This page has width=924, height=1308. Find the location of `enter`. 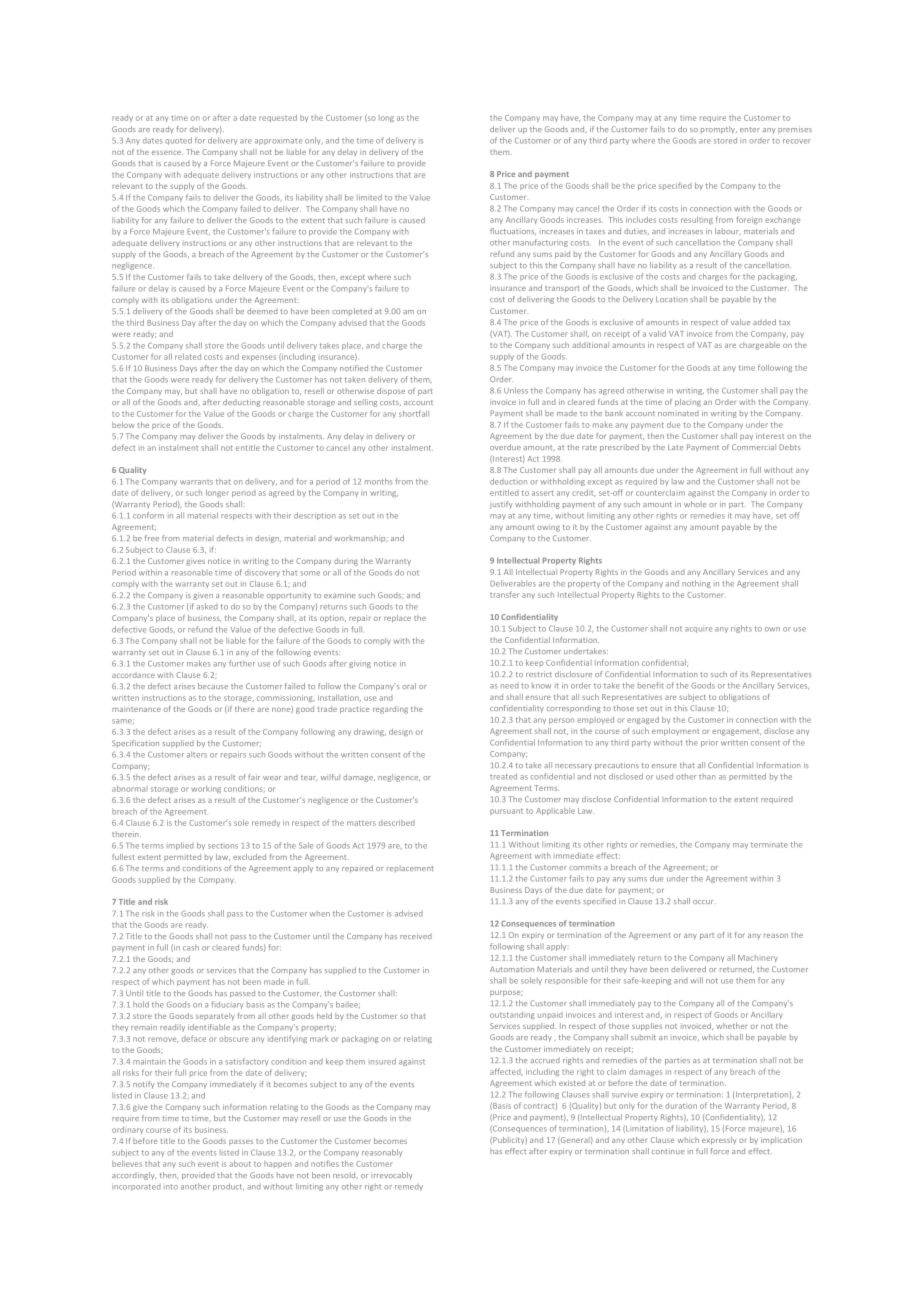

enter is located at coordinates (750, 129).
